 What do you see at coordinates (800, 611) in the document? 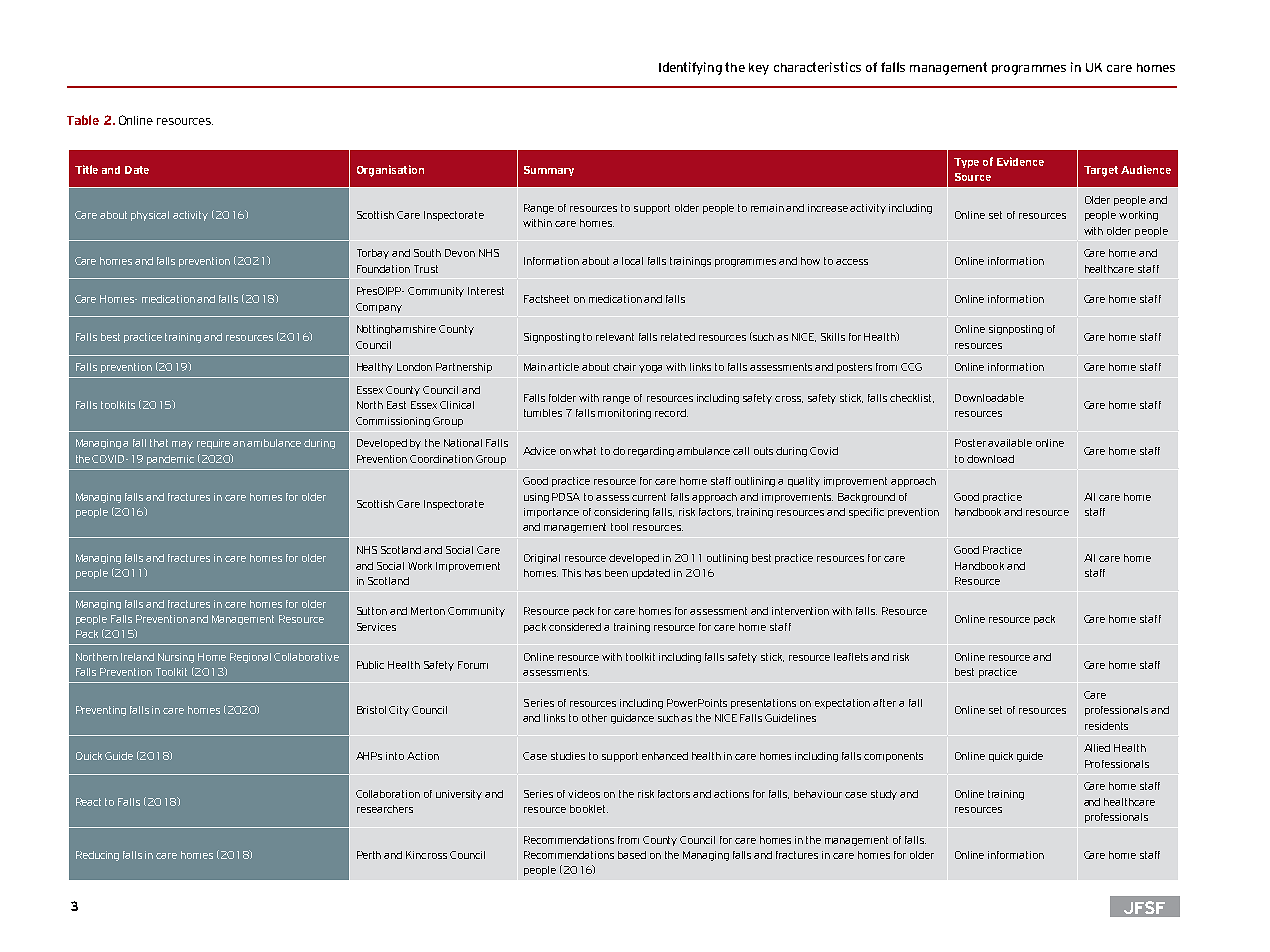
I see `intervention` at bounding box center [800, 611].
